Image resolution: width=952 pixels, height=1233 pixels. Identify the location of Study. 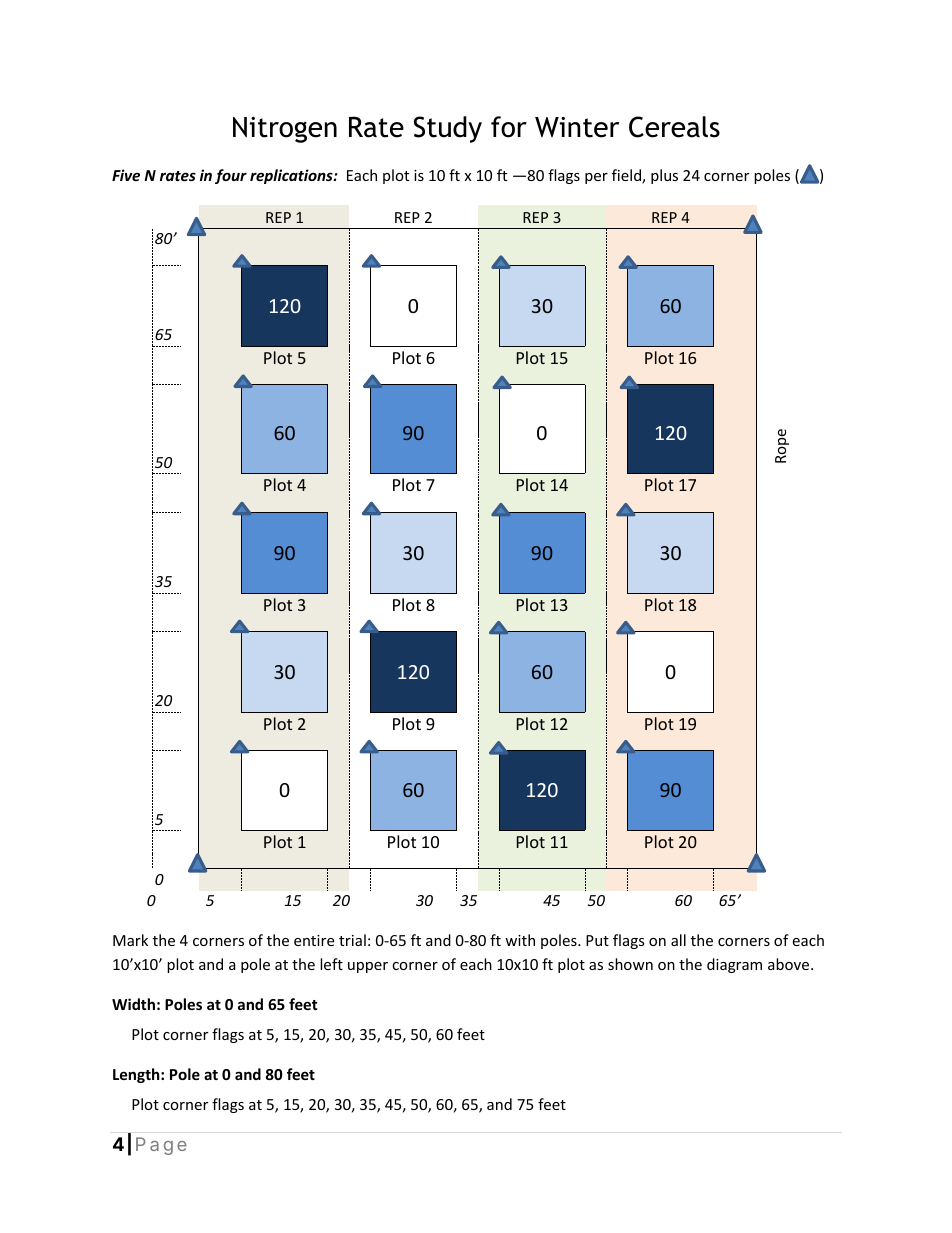
(448, 129).
